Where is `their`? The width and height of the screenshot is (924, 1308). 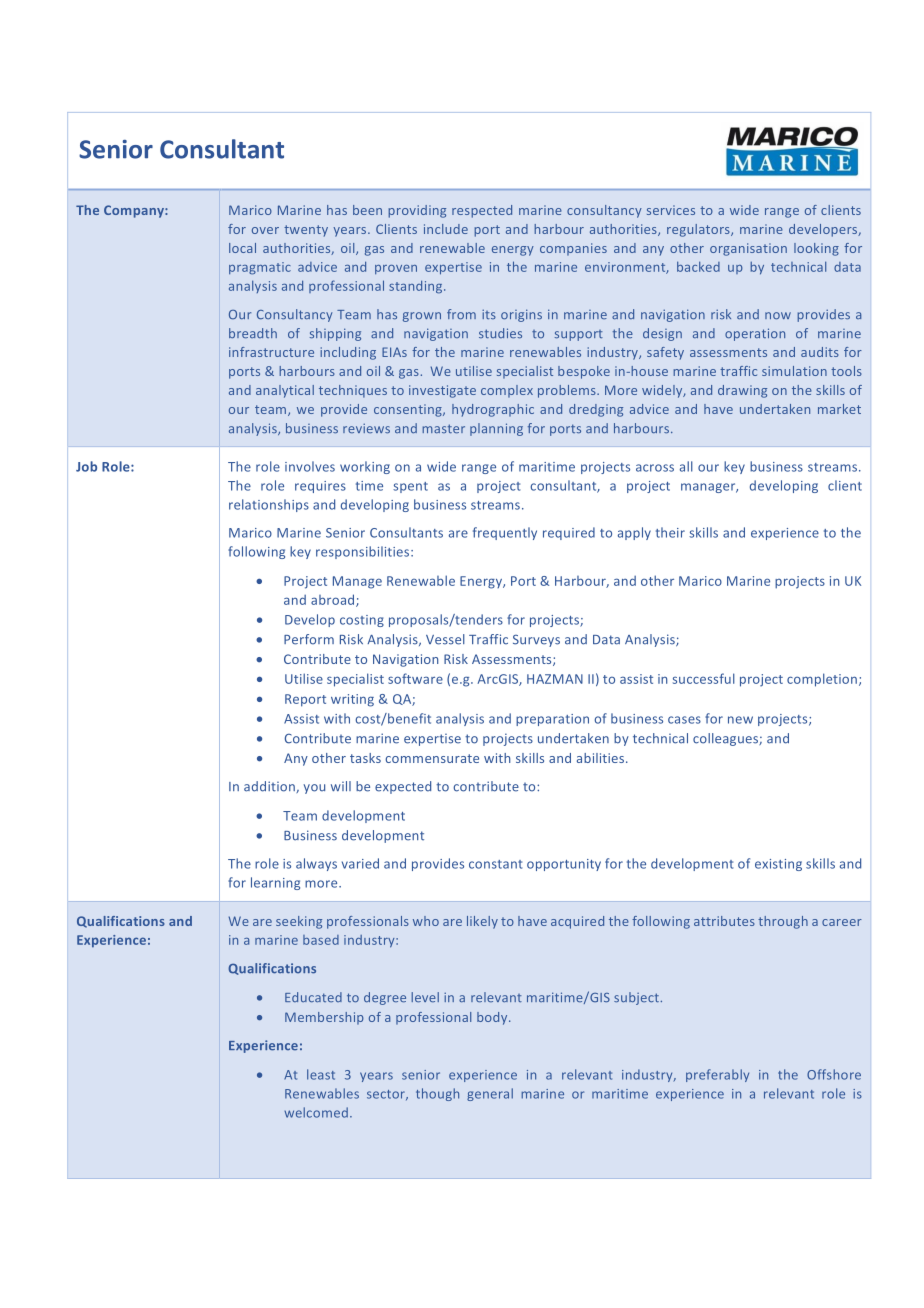
their is located at coordinates (670, 532).
